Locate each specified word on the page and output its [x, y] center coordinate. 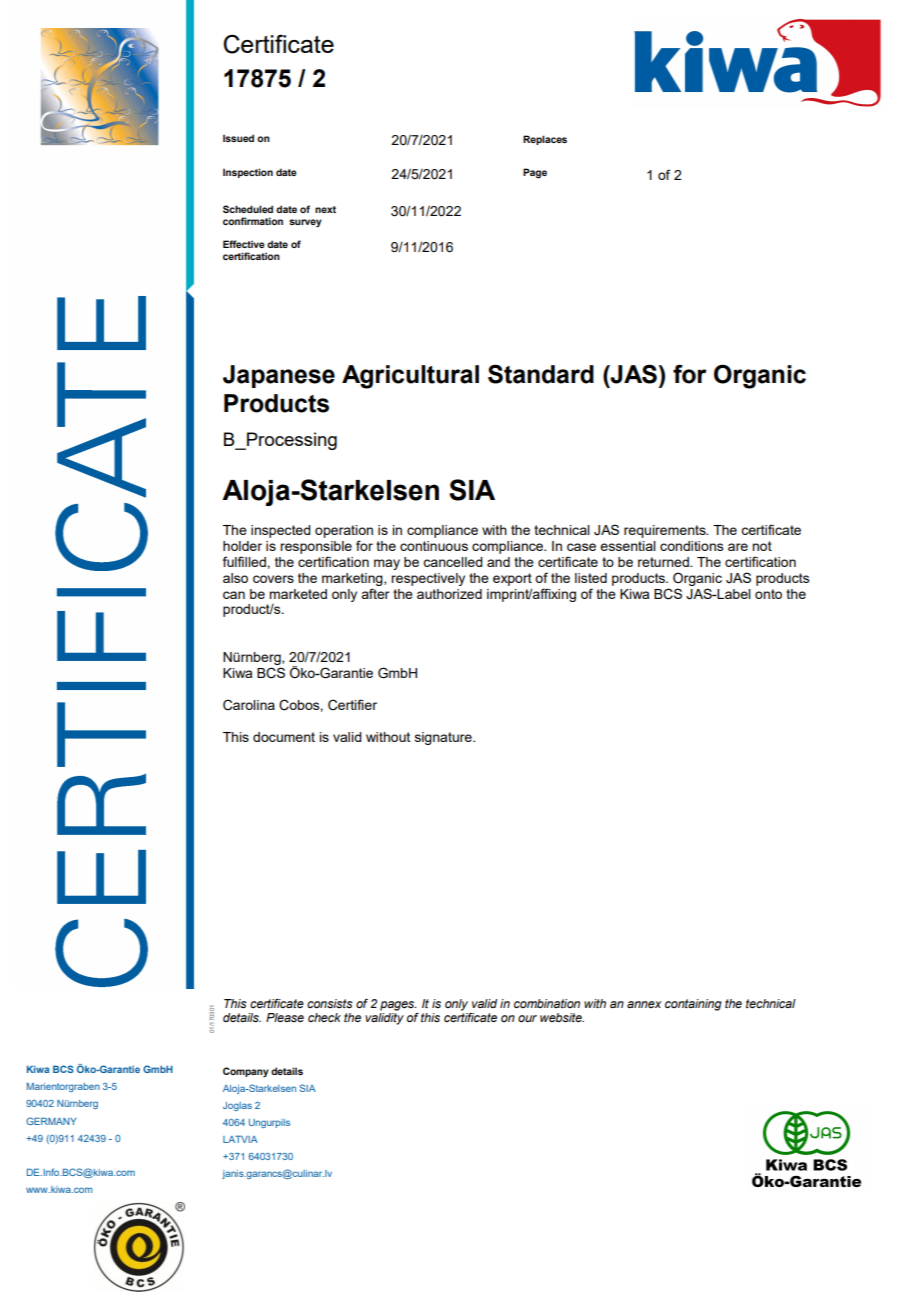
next [325, 209]
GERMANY [51, 1121]
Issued [238, 138]
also [235, 578]
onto [768, 594]
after [375, 593]
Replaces [545, 140]
